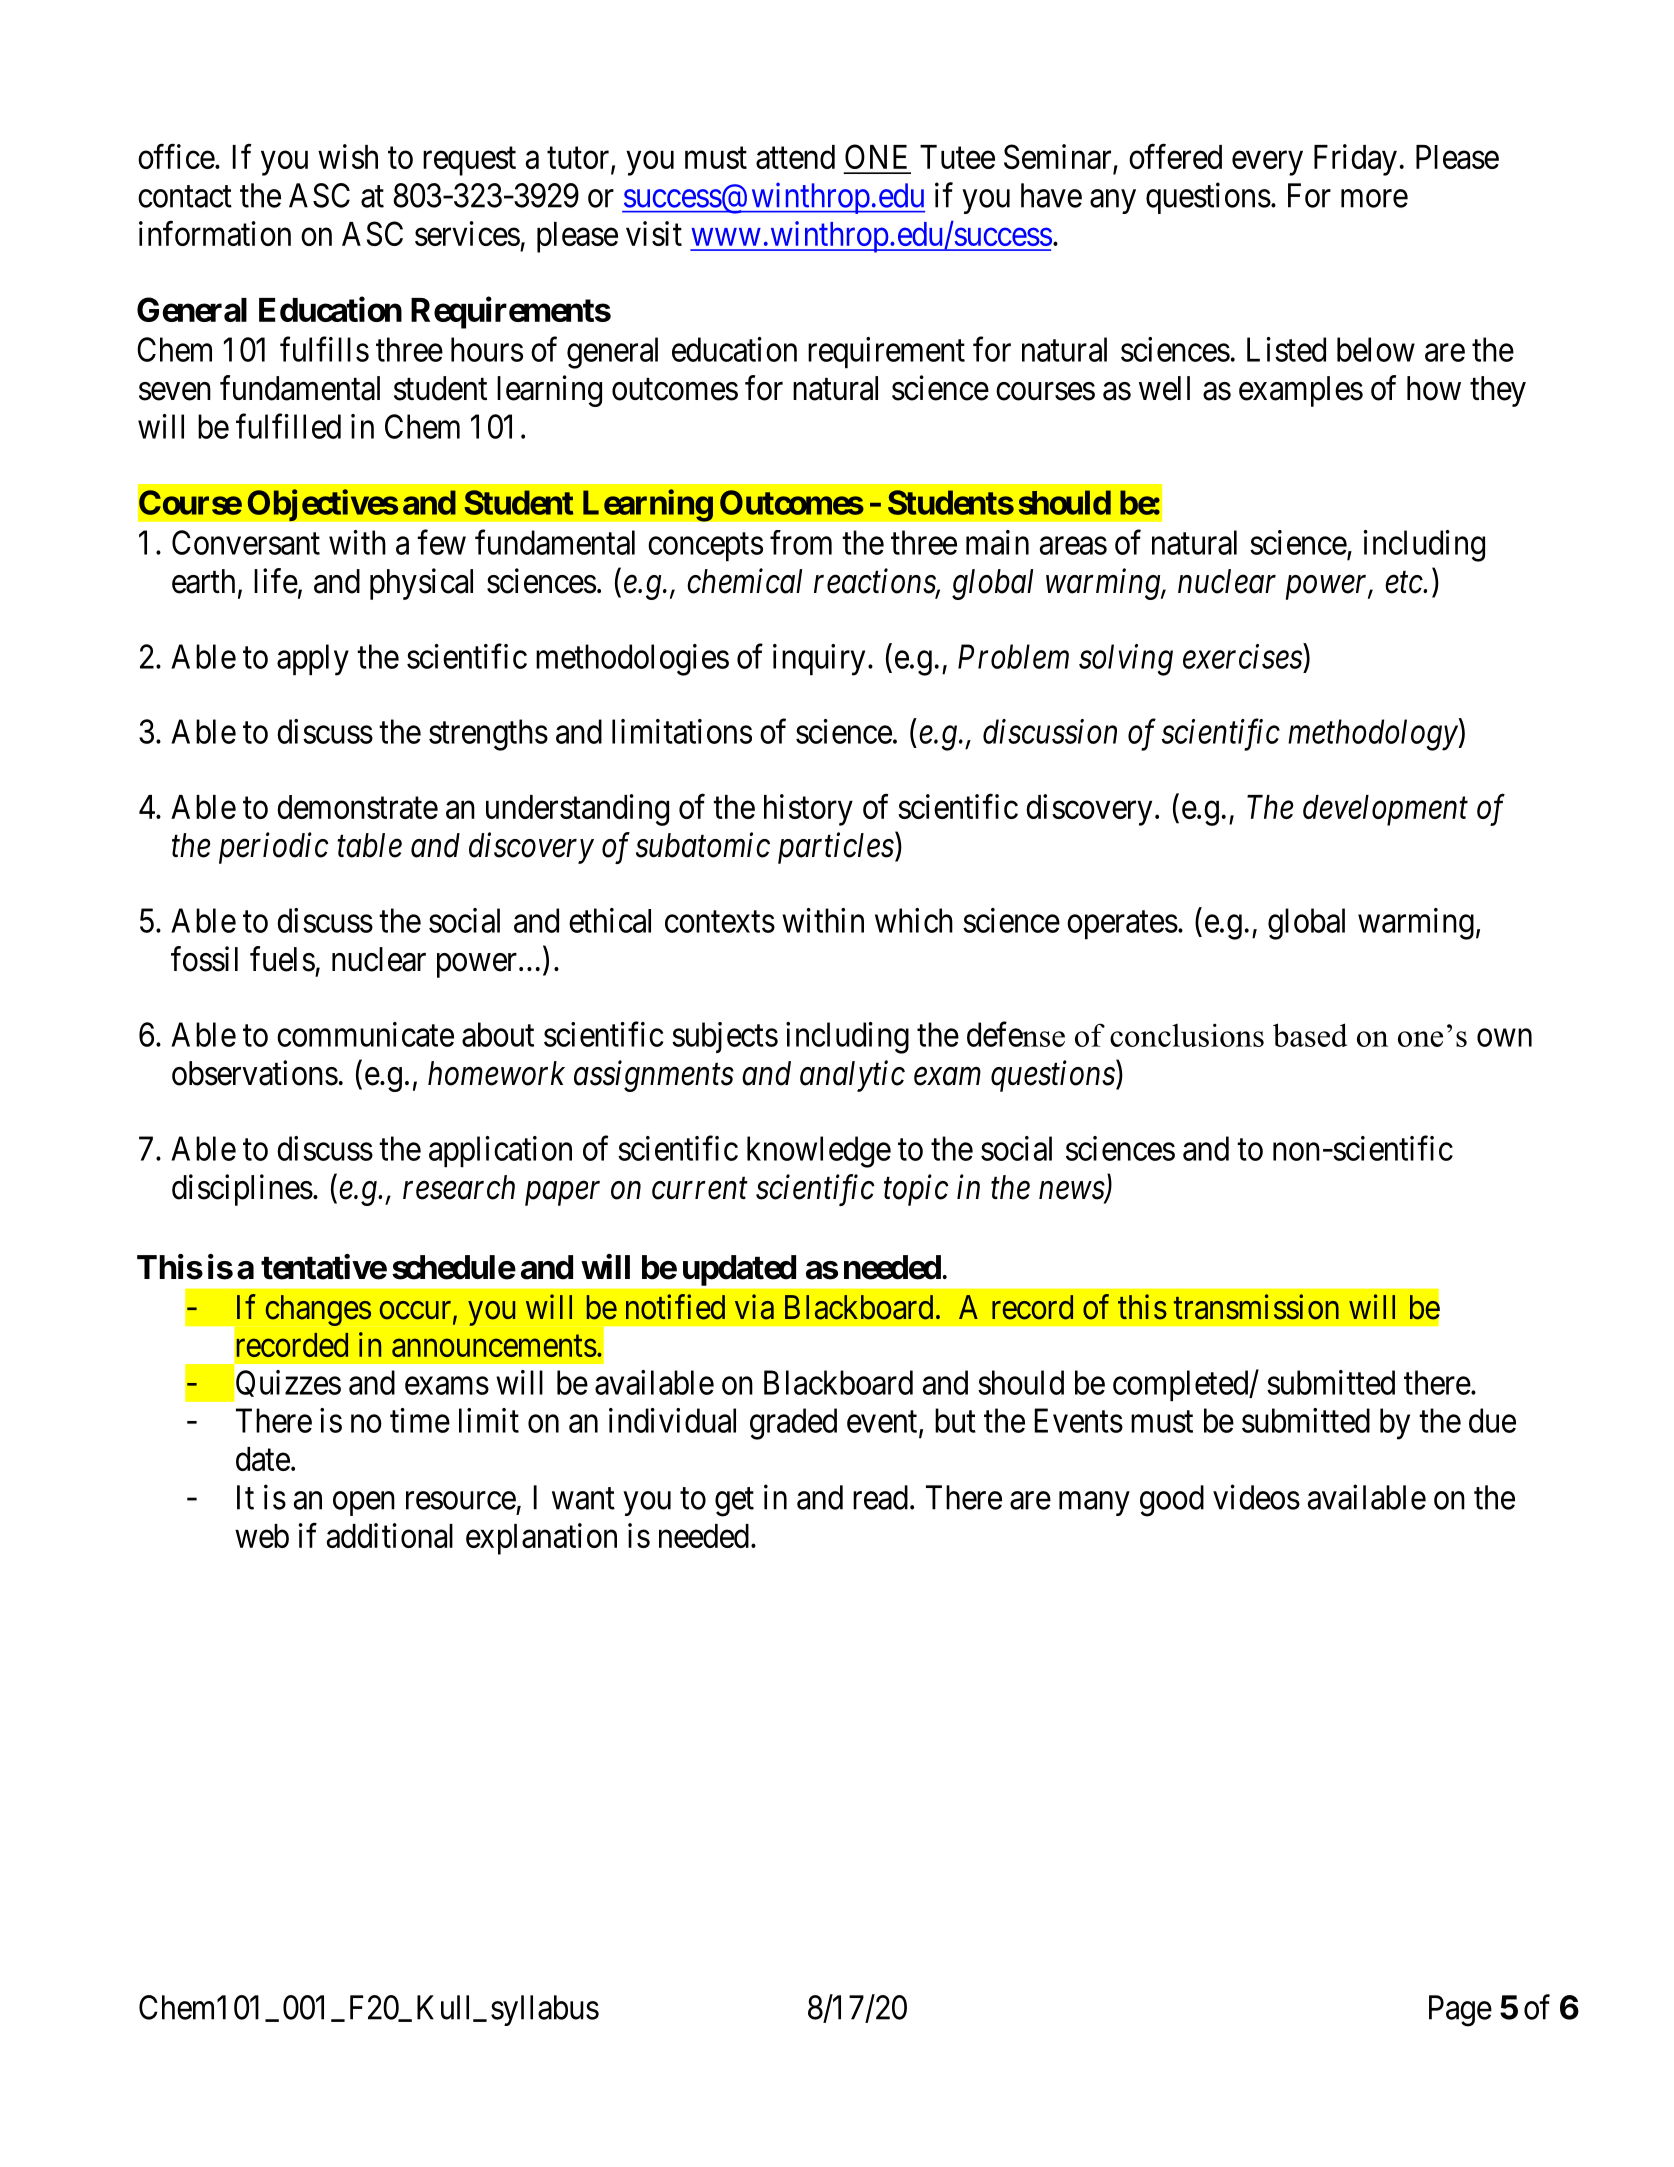  Describe the element at coordinates (808, 810) in the image. I see `history` at that location.
